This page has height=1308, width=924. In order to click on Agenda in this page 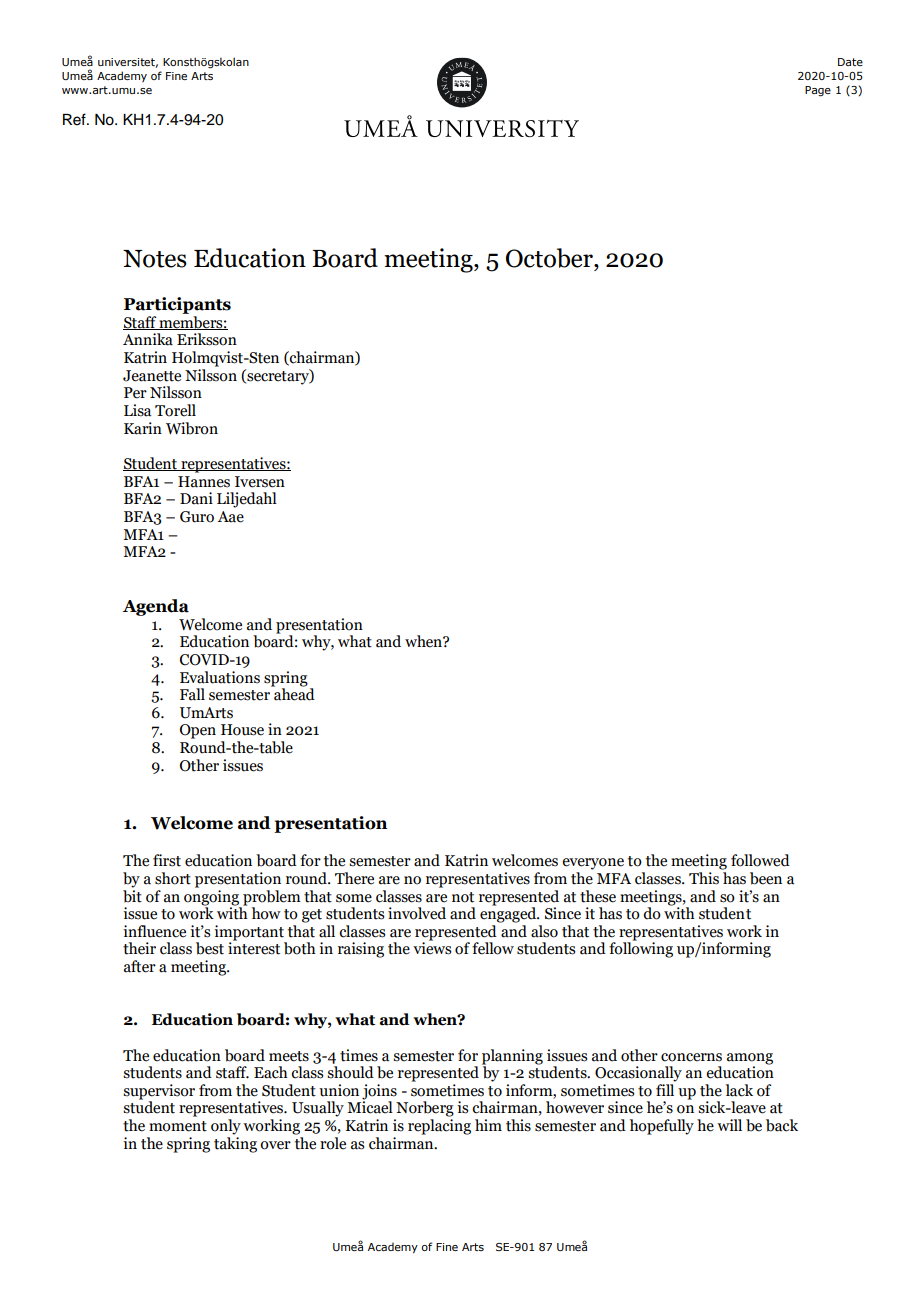, I will do `click(156, 607)`.
